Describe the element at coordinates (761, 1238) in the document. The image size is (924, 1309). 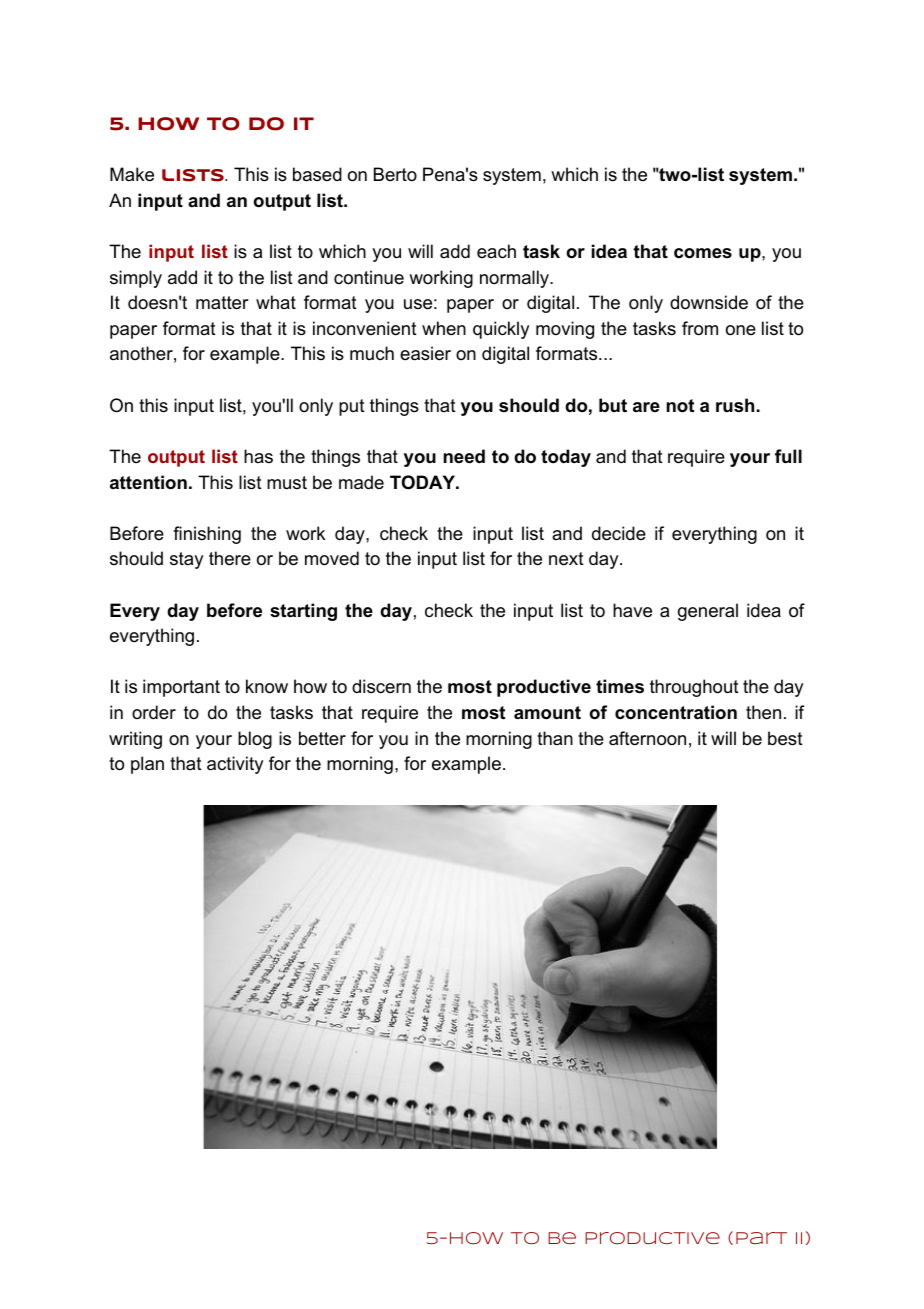
I see `Part` at that location.
